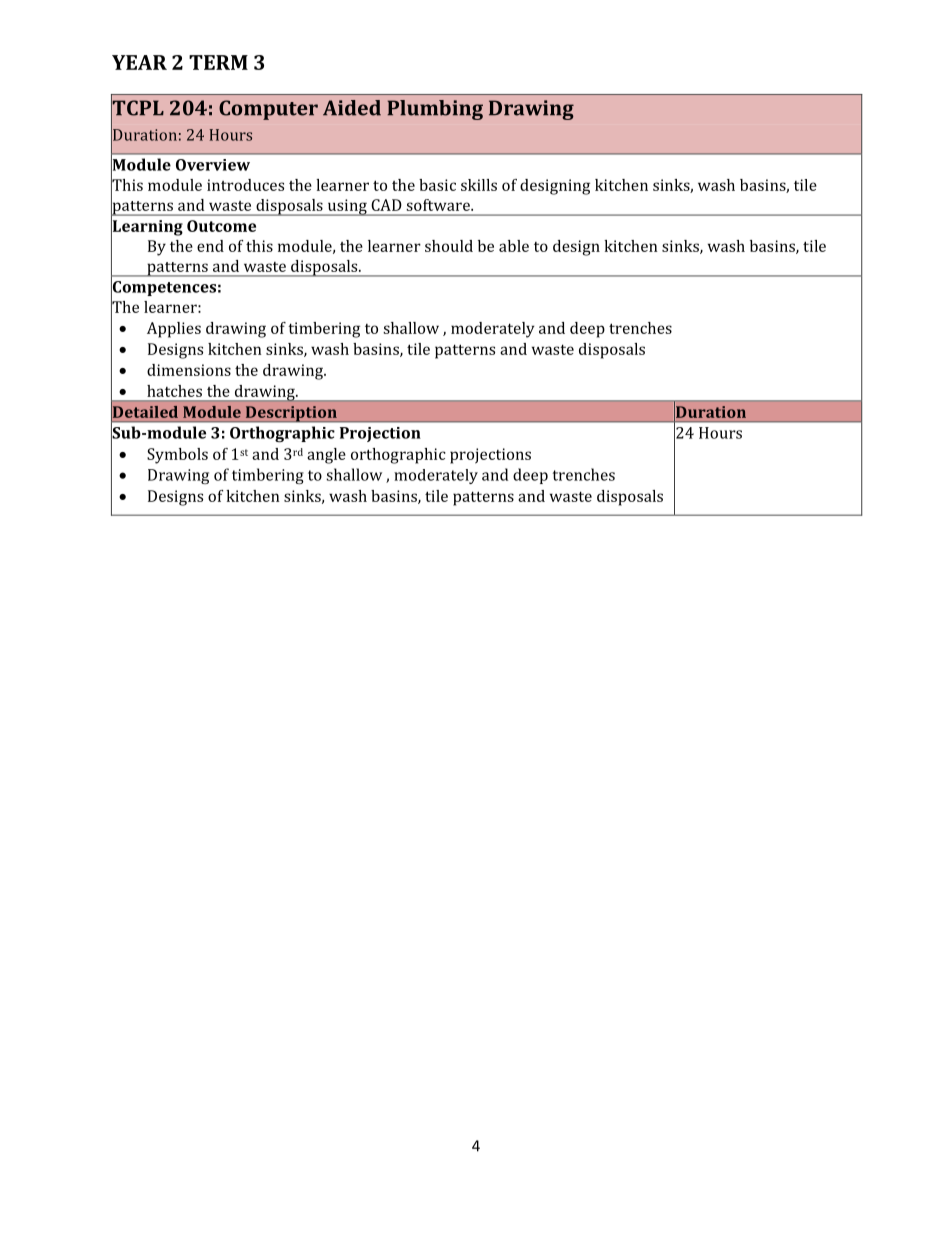  I want to click on angle, so click(326, 456).
